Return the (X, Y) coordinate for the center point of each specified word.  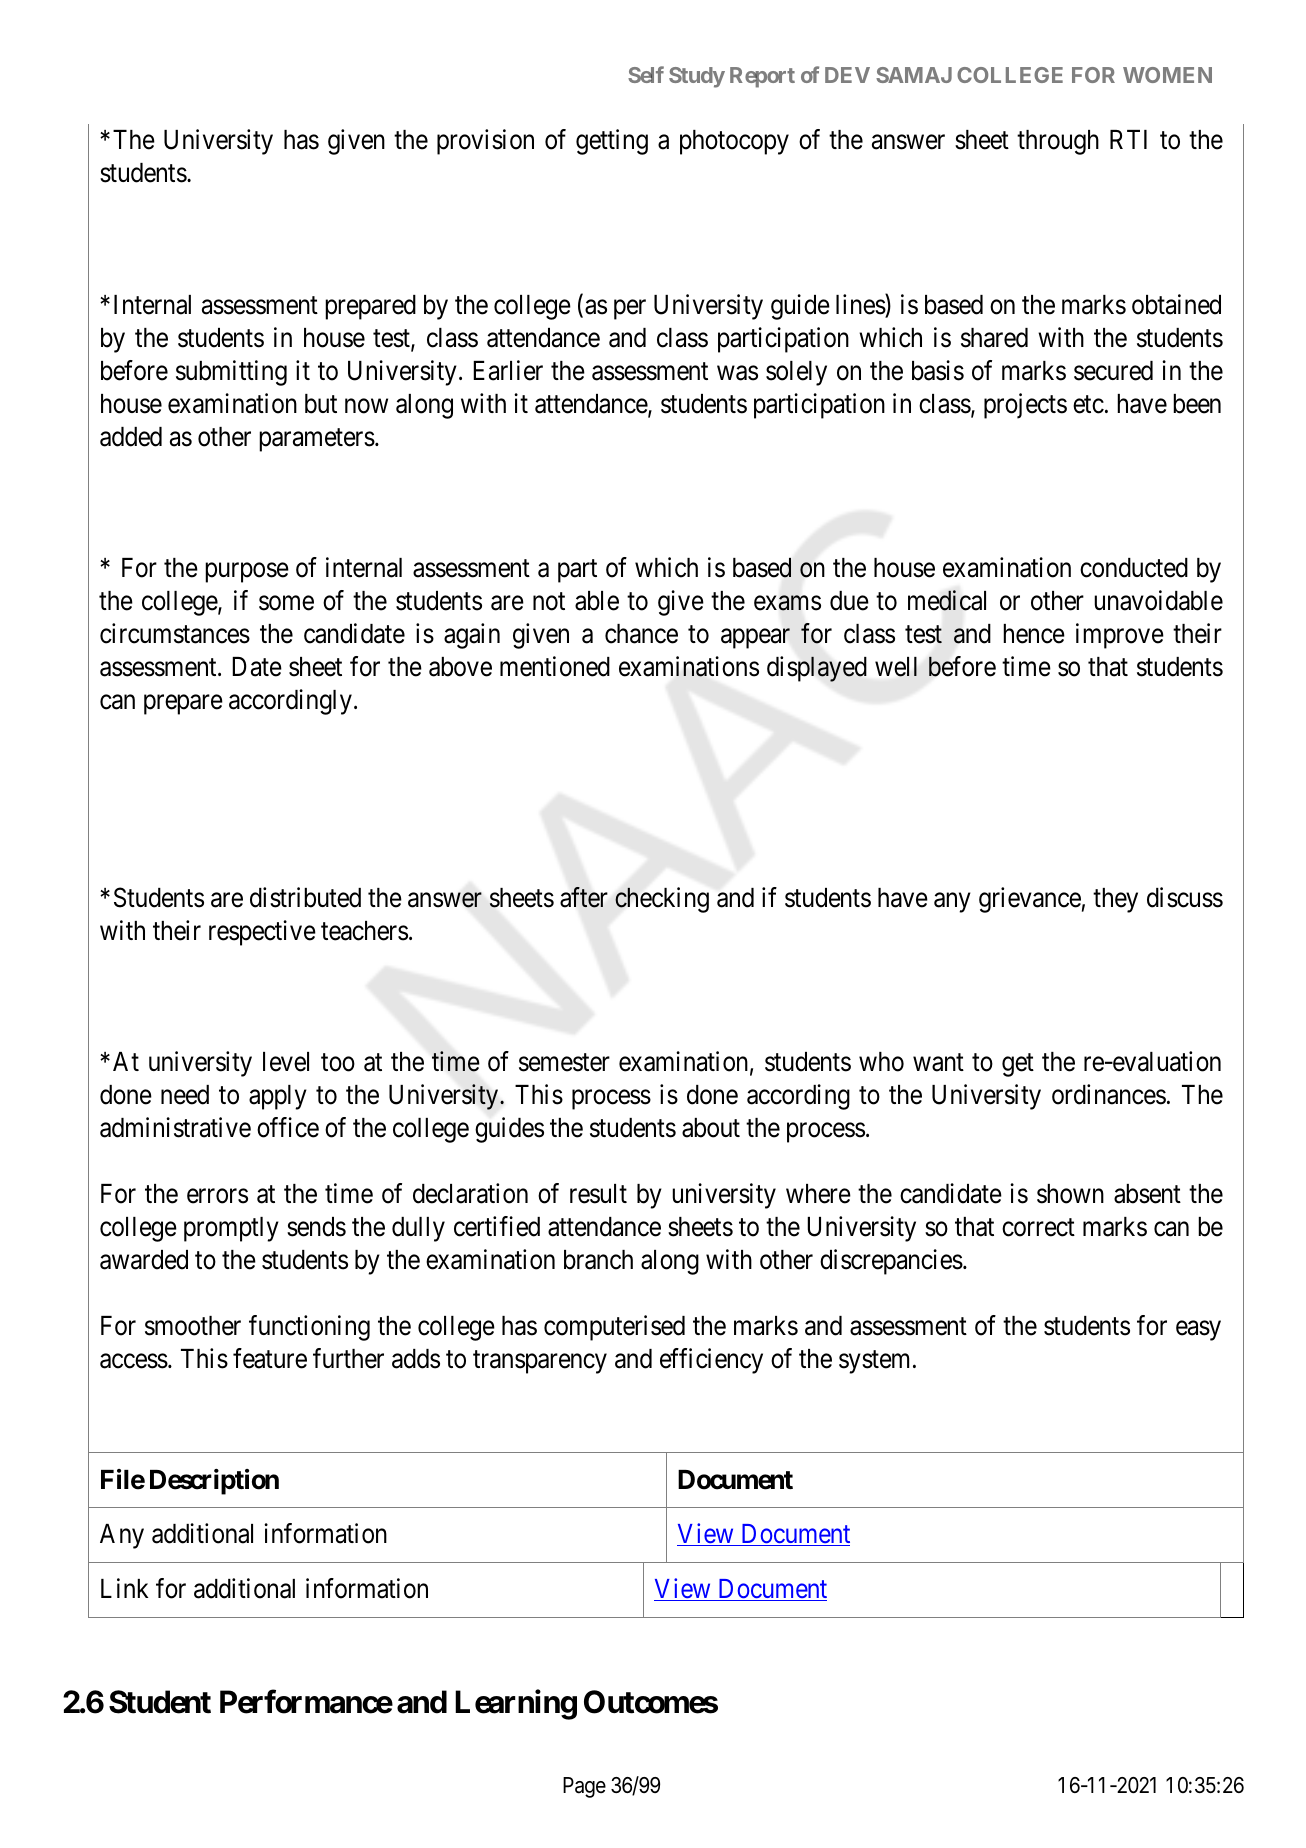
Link (124, 1588)
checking (662, 900)
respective (262, 933)
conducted (1134, 568)
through (1058, 142)
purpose (247, 573)
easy (1198, 1331)
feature (270, 1358)
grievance (1030, 900)
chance (641, 634)
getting (612, 142)
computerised (614, 1328)
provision (485, 142)
